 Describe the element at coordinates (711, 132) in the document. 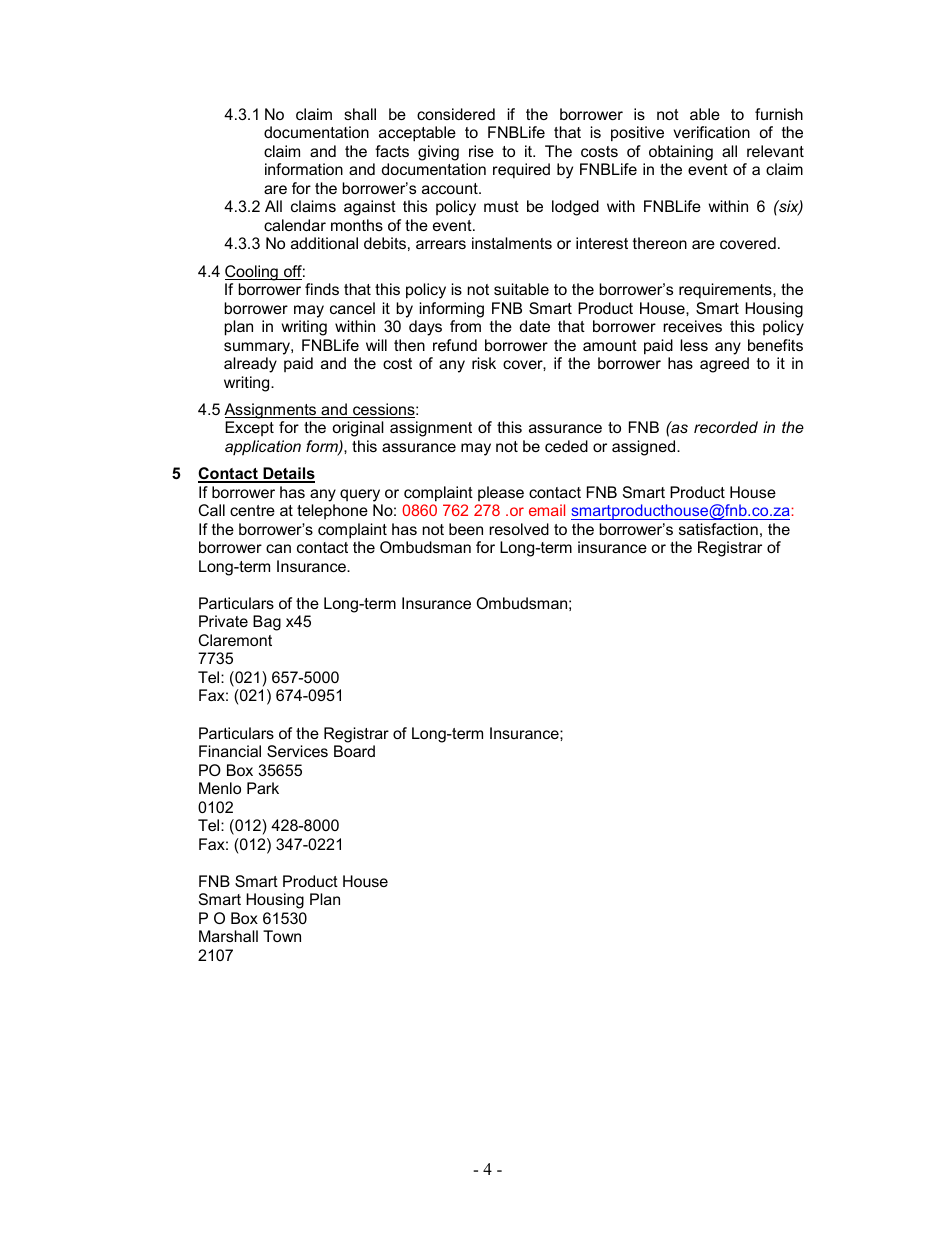

I see `verification` at that location.
